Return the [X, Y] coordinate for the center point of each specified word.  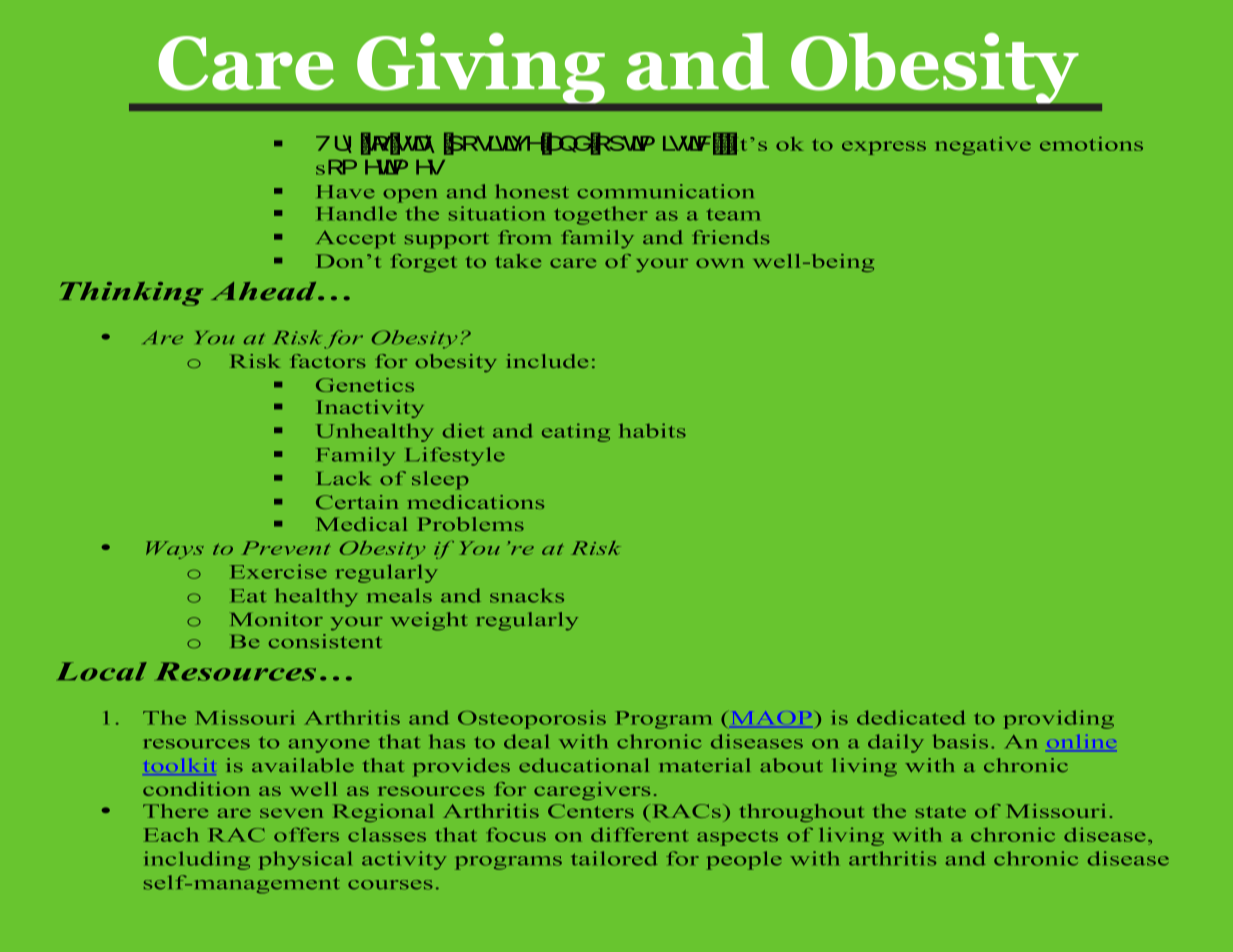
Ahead [265, 291]
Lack [344, 478]
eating [576, 432]
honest [532, 191]
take [518, 261]
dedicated [911, 717]
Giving [481, 68]
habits [652, 430]
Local [102, 671]
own [720, 263]
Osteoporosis [532, 719]
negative [983, 146]
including [197, 860]
